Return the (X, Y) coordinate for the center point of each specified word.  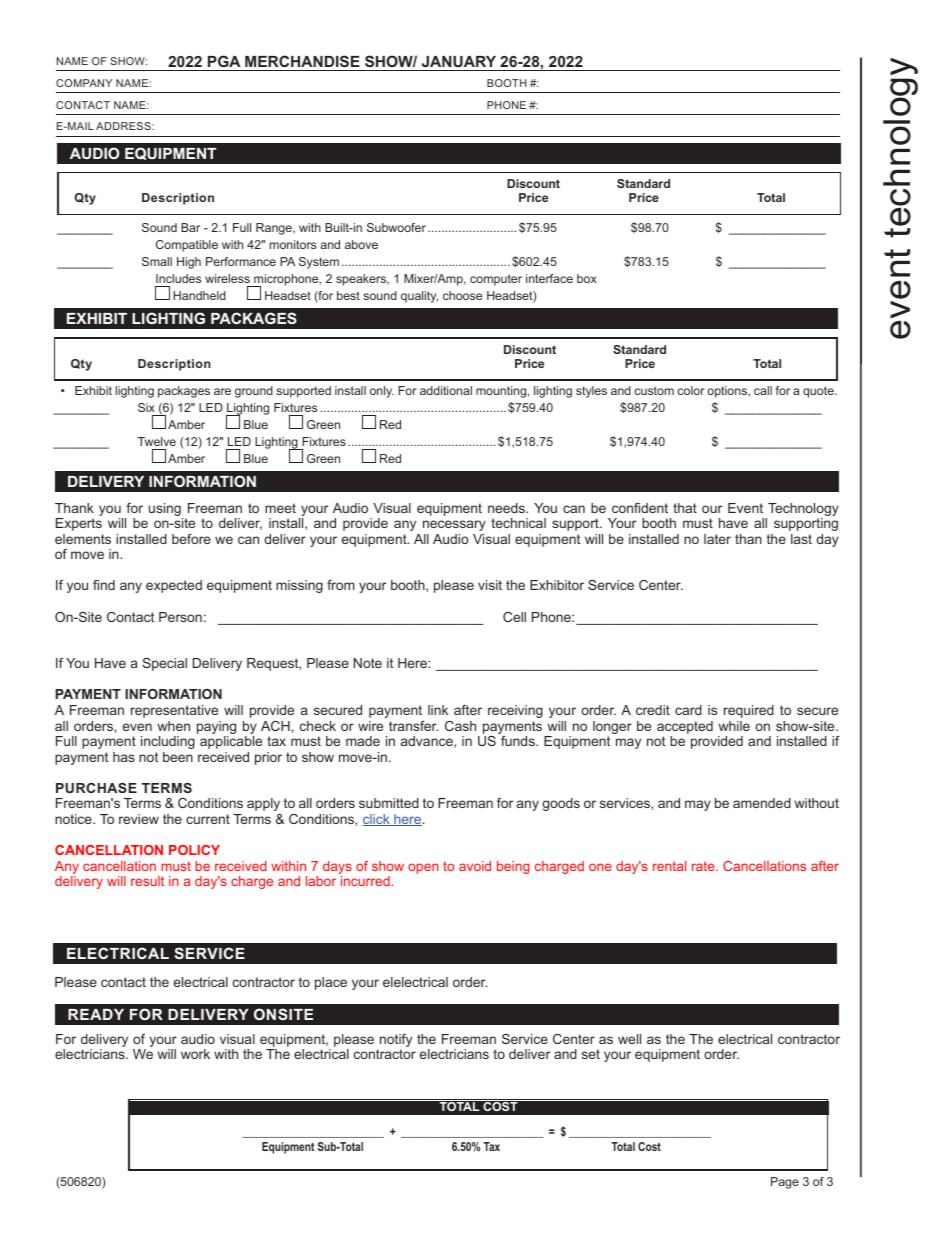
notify (396, 1042)
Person (180, 617)
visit (490, 585)
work (195, 1054)
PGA (224, 61)
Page (785, 1183)
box (587, 278)
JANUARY (459, 61)
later (717, 539)
